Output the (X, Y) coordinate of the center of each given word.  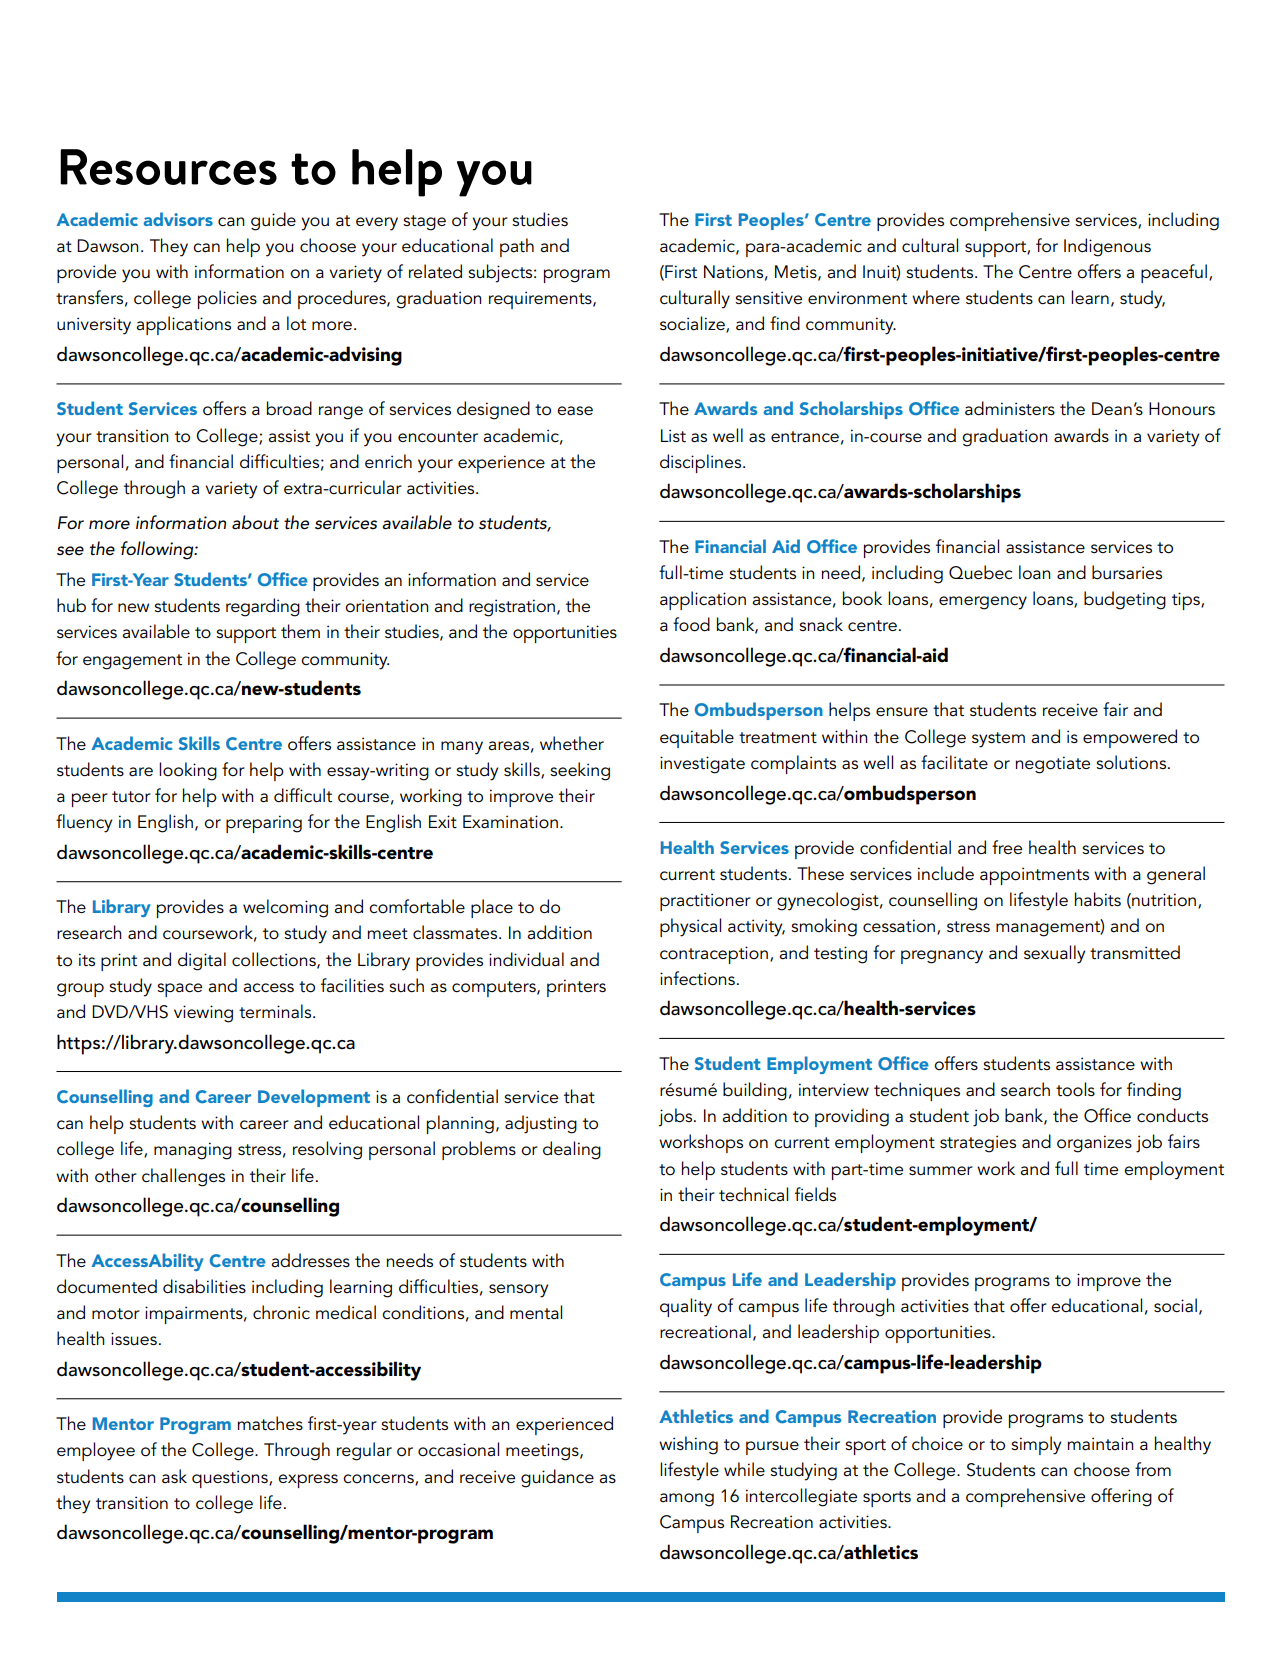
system (998, 740)
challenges (183, 1177)
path (517, 247)
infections (697, 978)
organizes (1094, 1144)
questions (231, 1479)
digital (202, 961)
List (673, 436)
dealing (572, 1150)
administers (1010, 408)
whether (572, 743)
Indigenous (1107, 247)
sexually (1054, 954)
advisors (178, 219)
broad (289, 408)
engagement (132, 662)
